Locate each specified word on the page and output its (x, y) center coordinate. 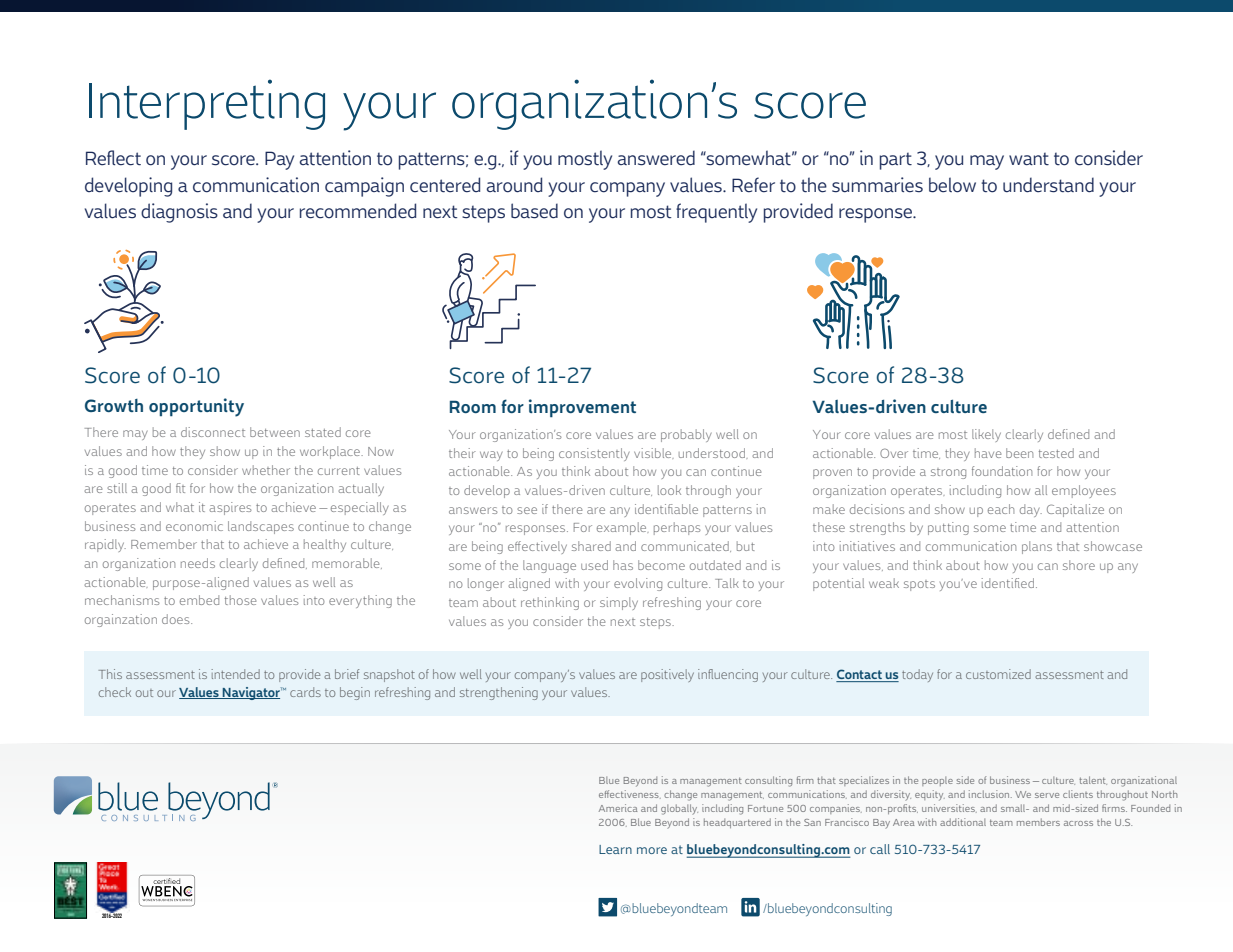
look (669, 490)
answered (656, 158)
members (1038, 822)
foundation (1002, 471)
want (1029, 159)
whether (266, 470)
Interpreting (207, 104)
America (618, 808)
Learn (615, 849)
